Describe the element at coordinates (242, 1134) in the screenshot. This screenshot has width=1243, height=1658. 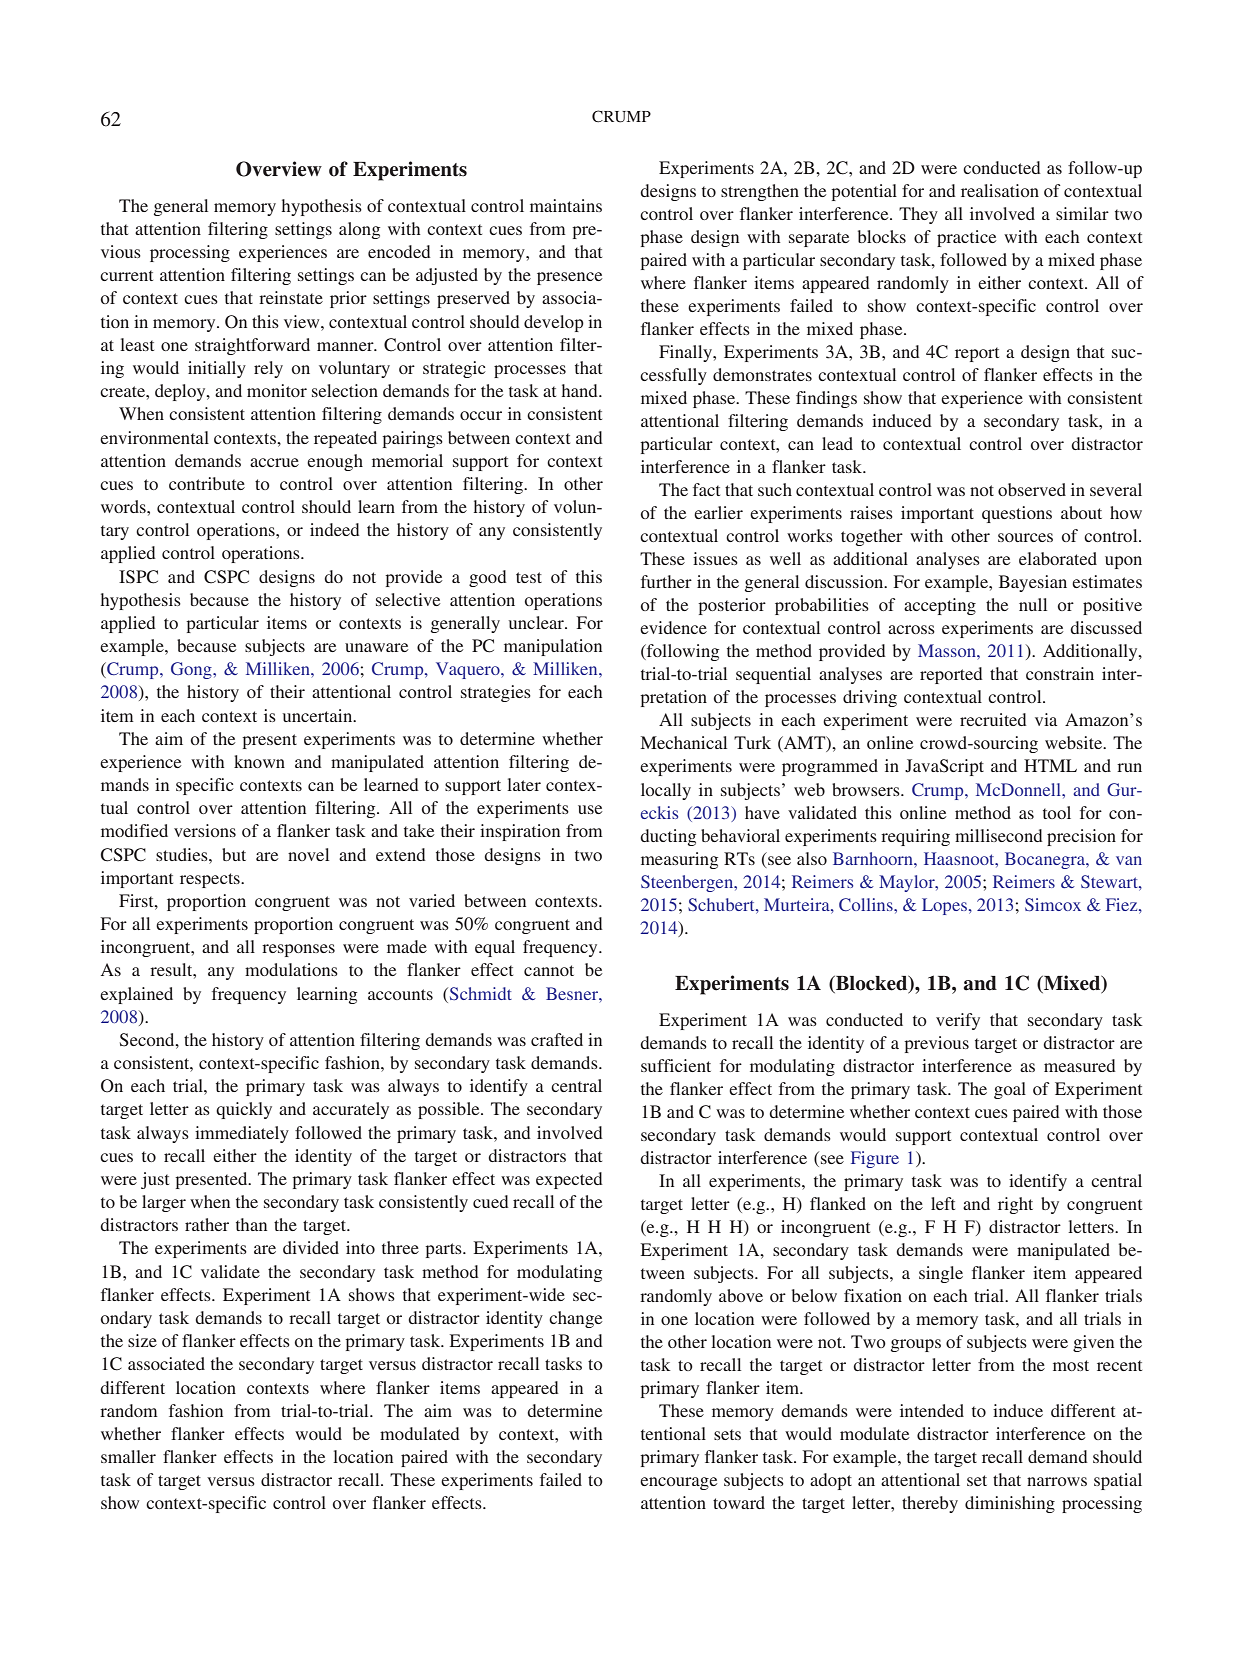
I see `immediately` at that location.
